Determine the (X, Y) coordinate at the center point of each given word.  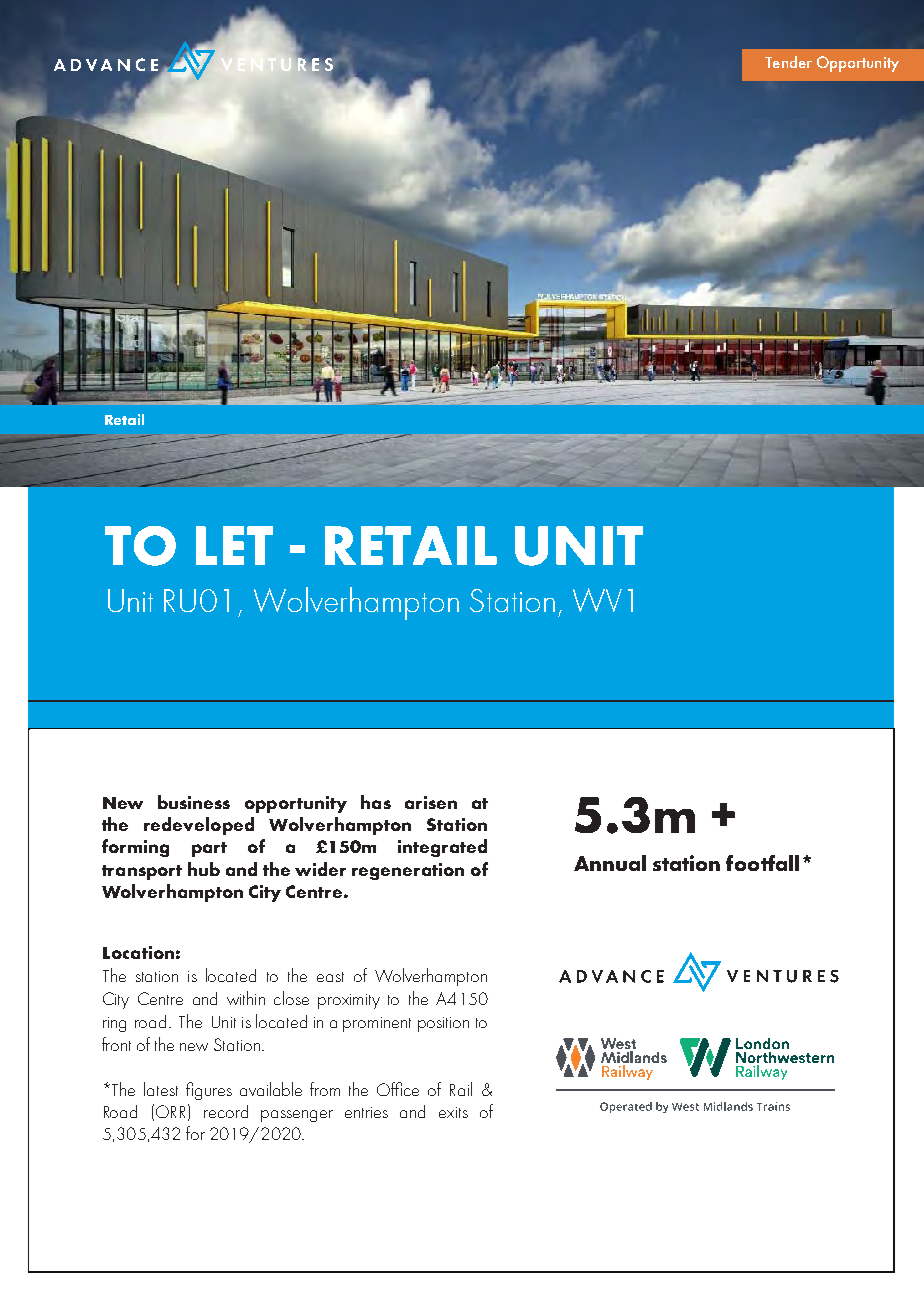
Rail (461, 1089)
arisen (431, 802)
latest (161, 1089)
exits (453, 1112)
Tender (788, 62)
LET (234, 545)
